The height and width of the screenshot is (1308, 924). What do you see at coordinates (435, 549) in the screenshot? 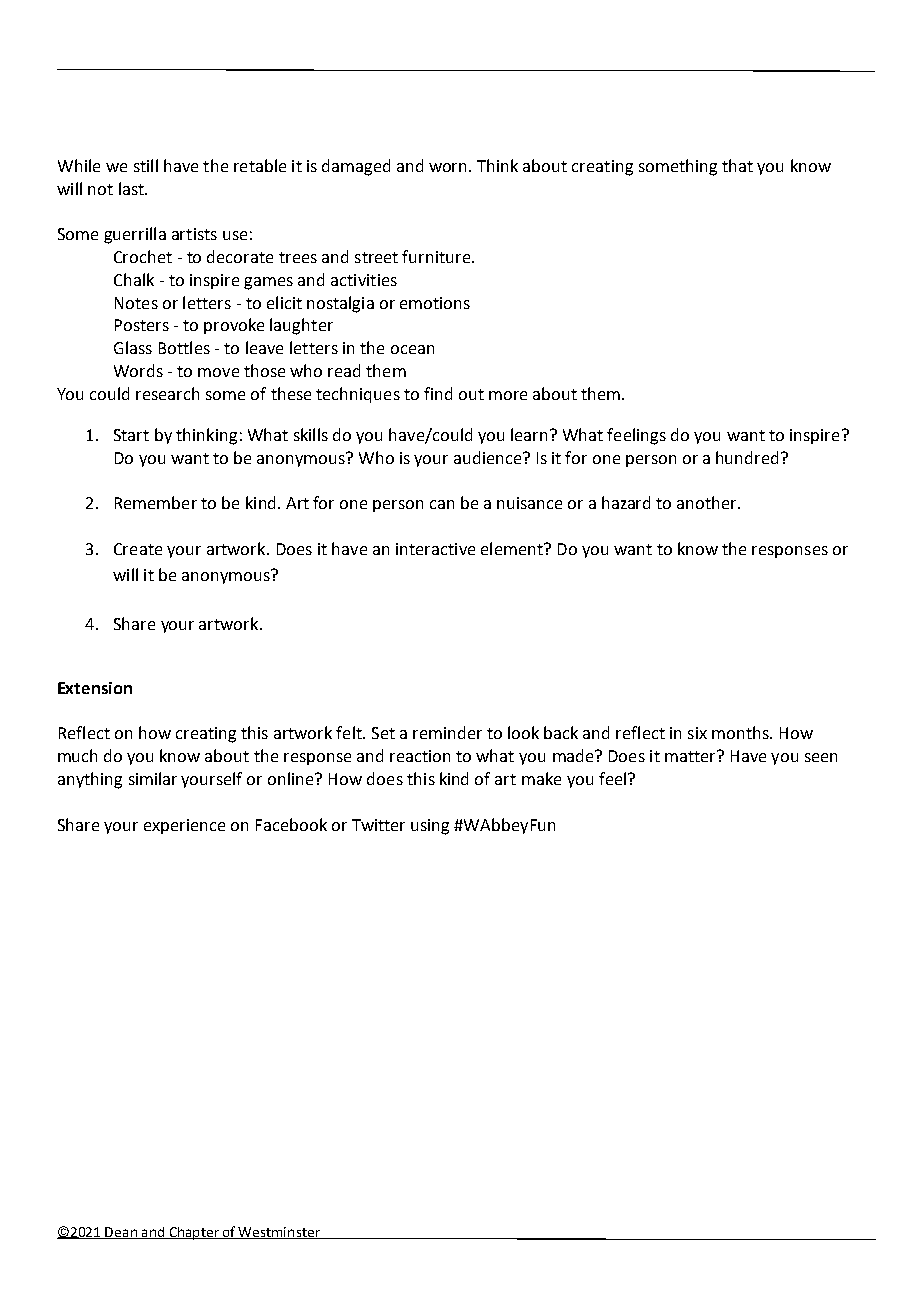
I see `interactive` at bounding box center [435, 549].
